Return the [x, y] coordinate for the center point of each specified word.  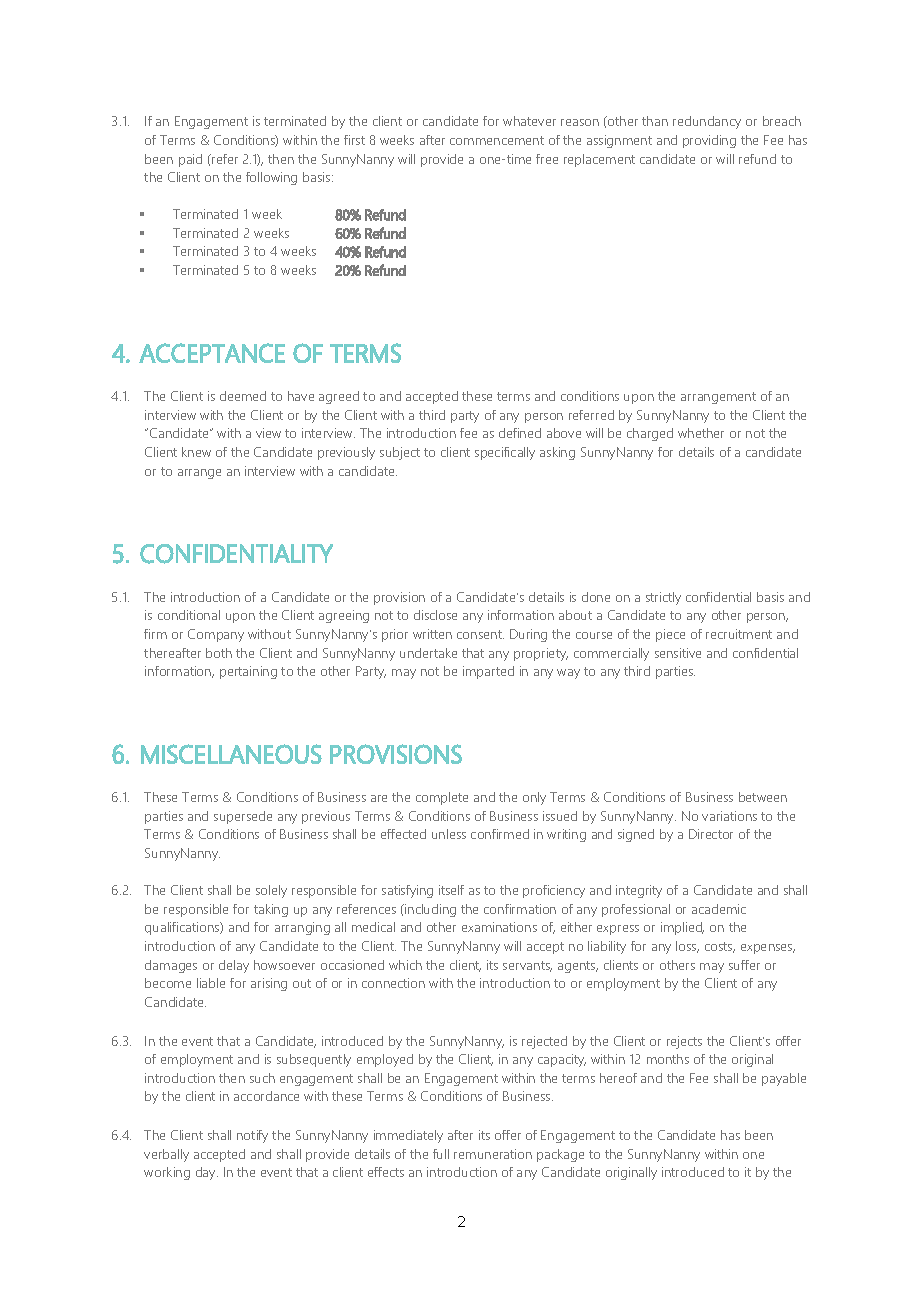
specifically [505, 453]
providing [709, 141]
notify [252, 1136]
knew [196, 452]
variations [729, 816]
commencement [497, 140]
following [271, 178]
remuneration [493, 1154]
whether [701, 433]
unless [449, 834]
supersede [243, 817]
